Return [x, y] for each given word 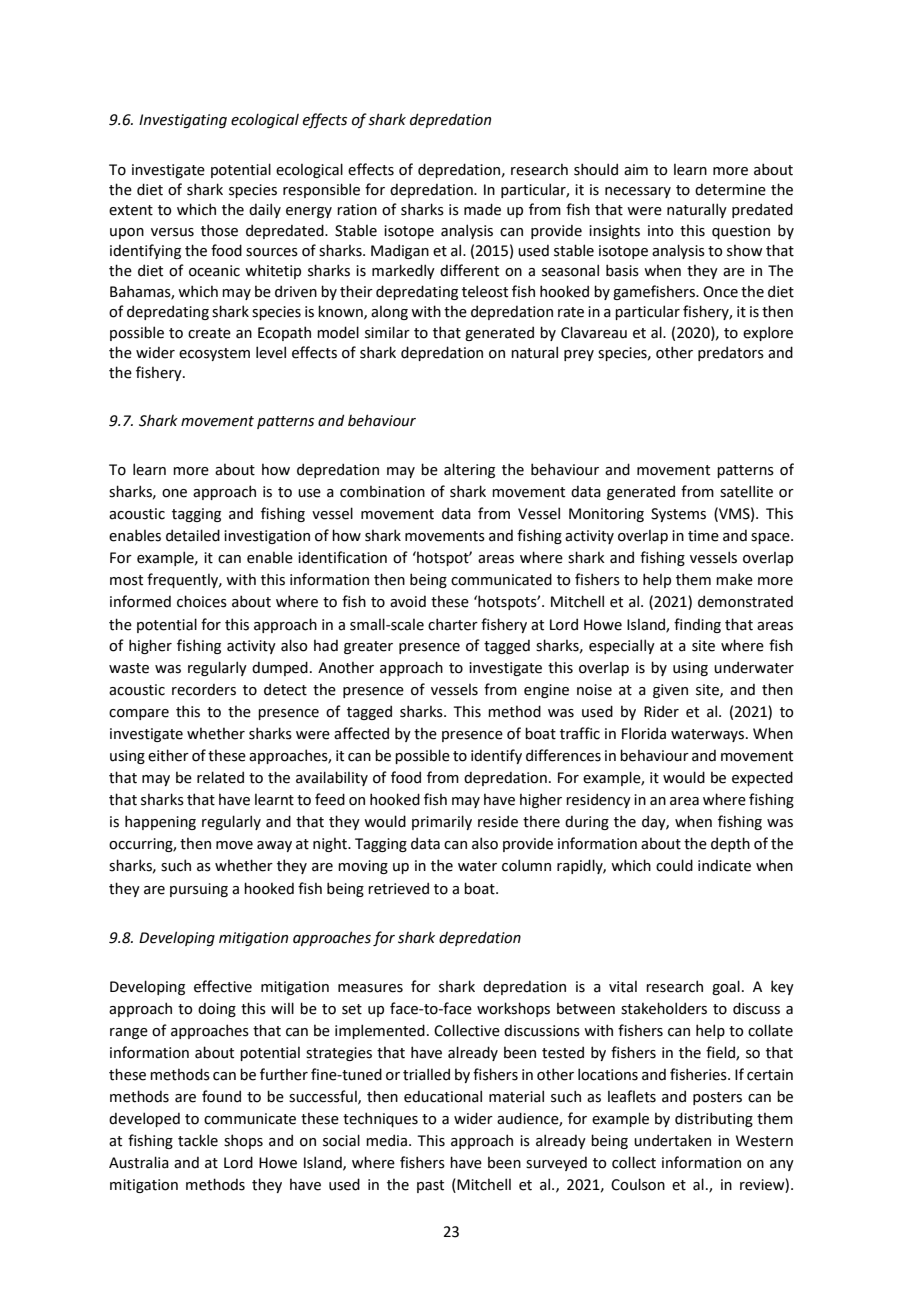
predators [731, 353]
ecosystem [214, 354]
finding [697, 625]
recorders [204, 690]
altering [469, 470]
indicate [724, 866]
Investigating [183, 121]
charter [453, 624]
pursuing [199, 890]
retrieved [398, 888]
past [430, 1186]
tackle [198, 1140]
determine [730, 190]
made [482, 209]
